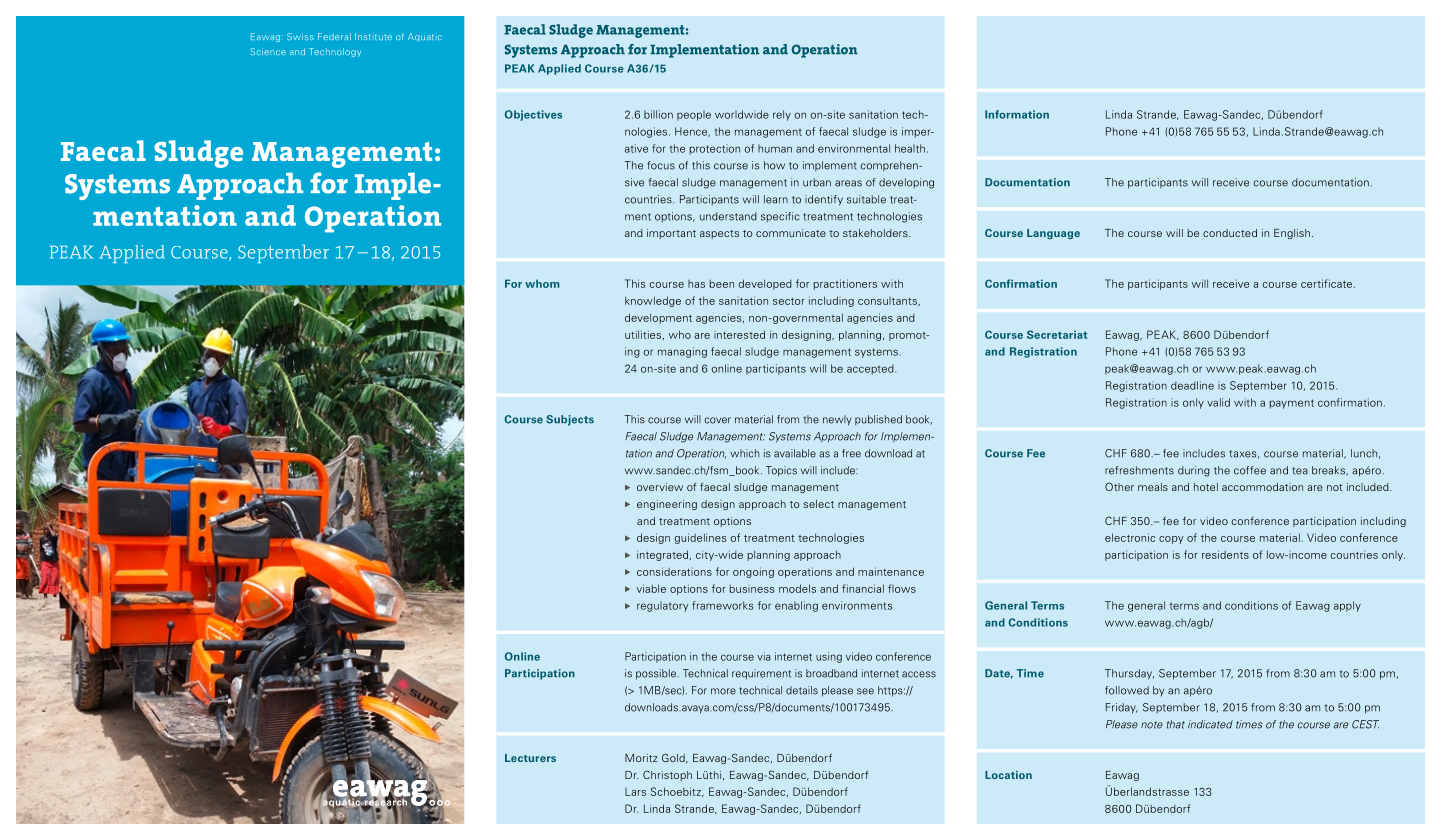  What do you see at coordinates (653, 301) in the image?
I see `knowledge` at bounding box center [653, 301].
